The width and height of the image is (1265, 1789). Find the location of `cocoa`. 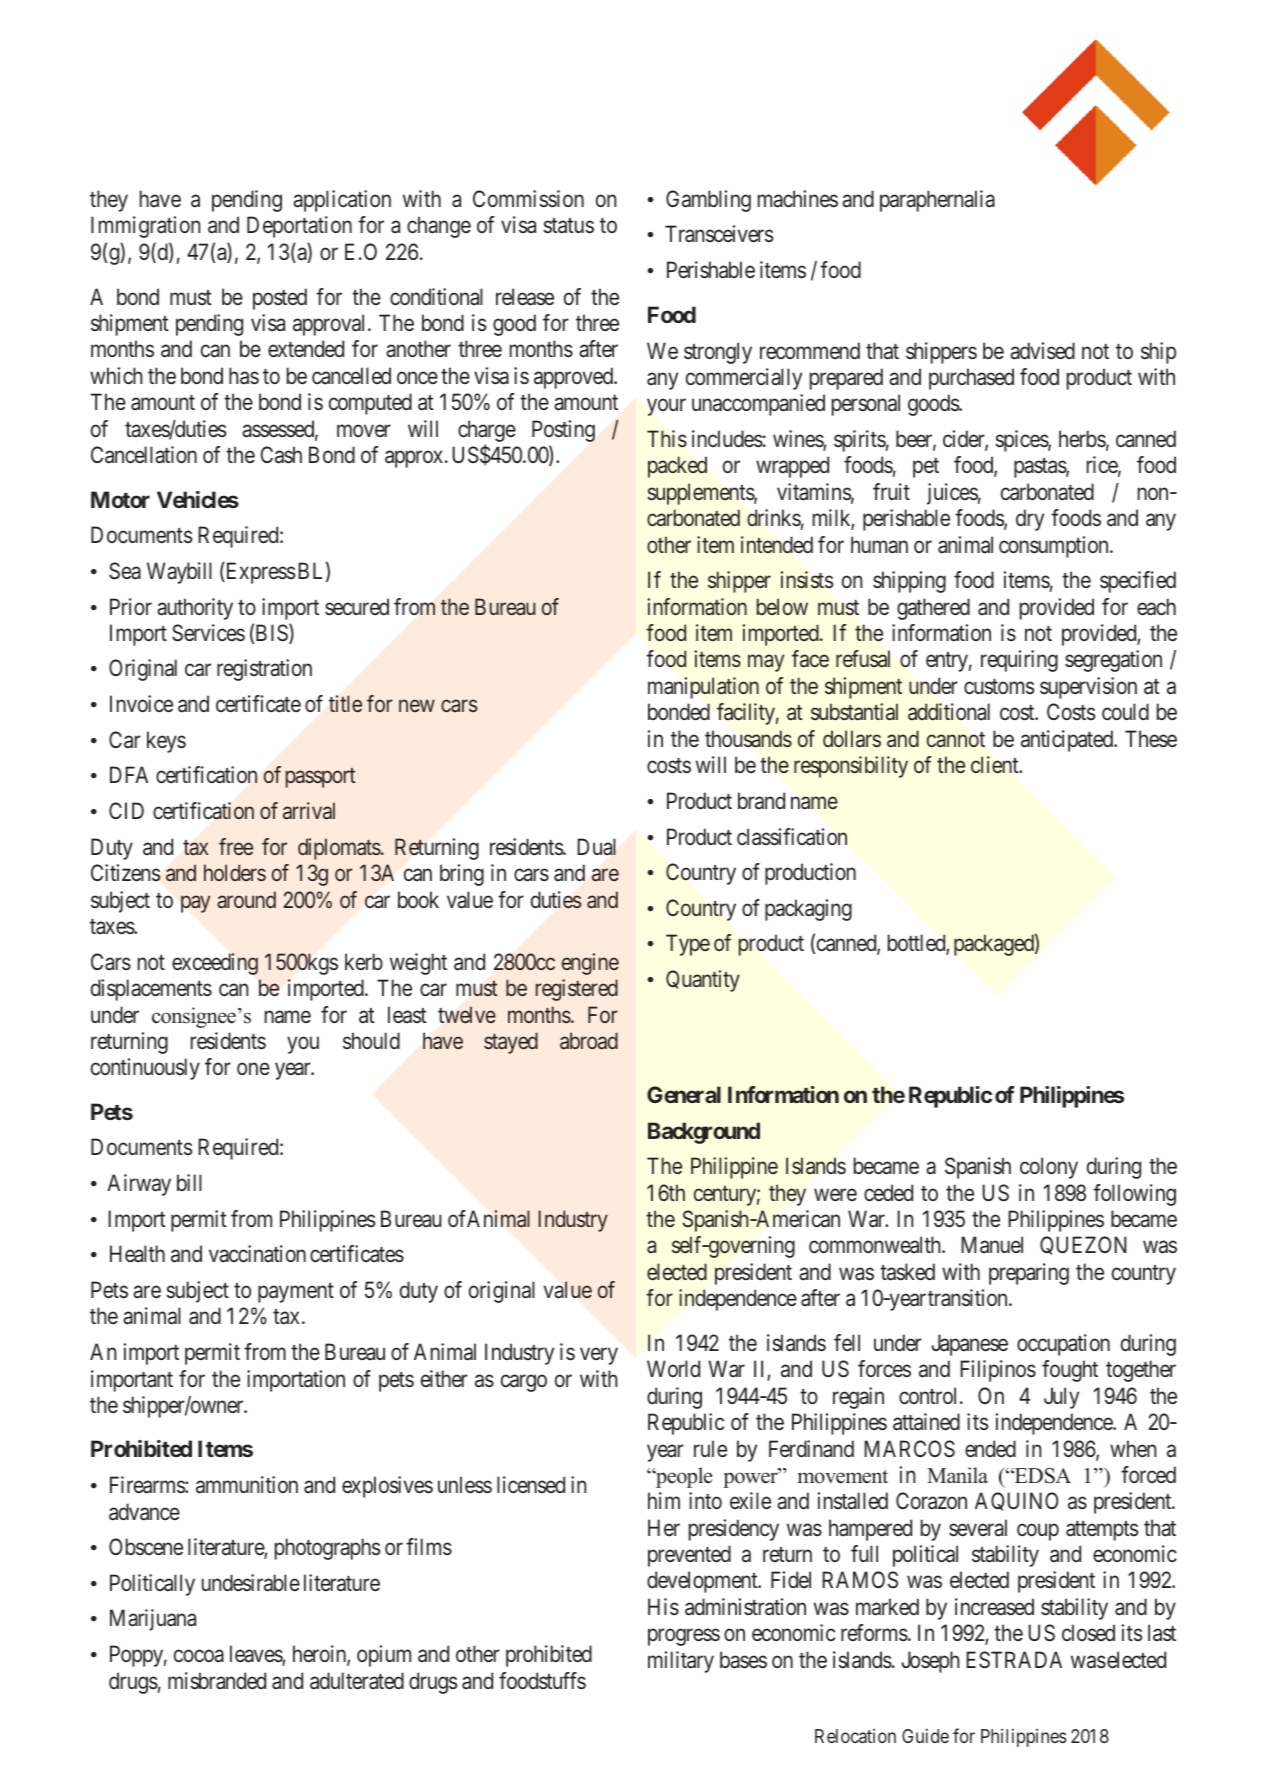

cocoa is located at coordinates (199, 1656).
